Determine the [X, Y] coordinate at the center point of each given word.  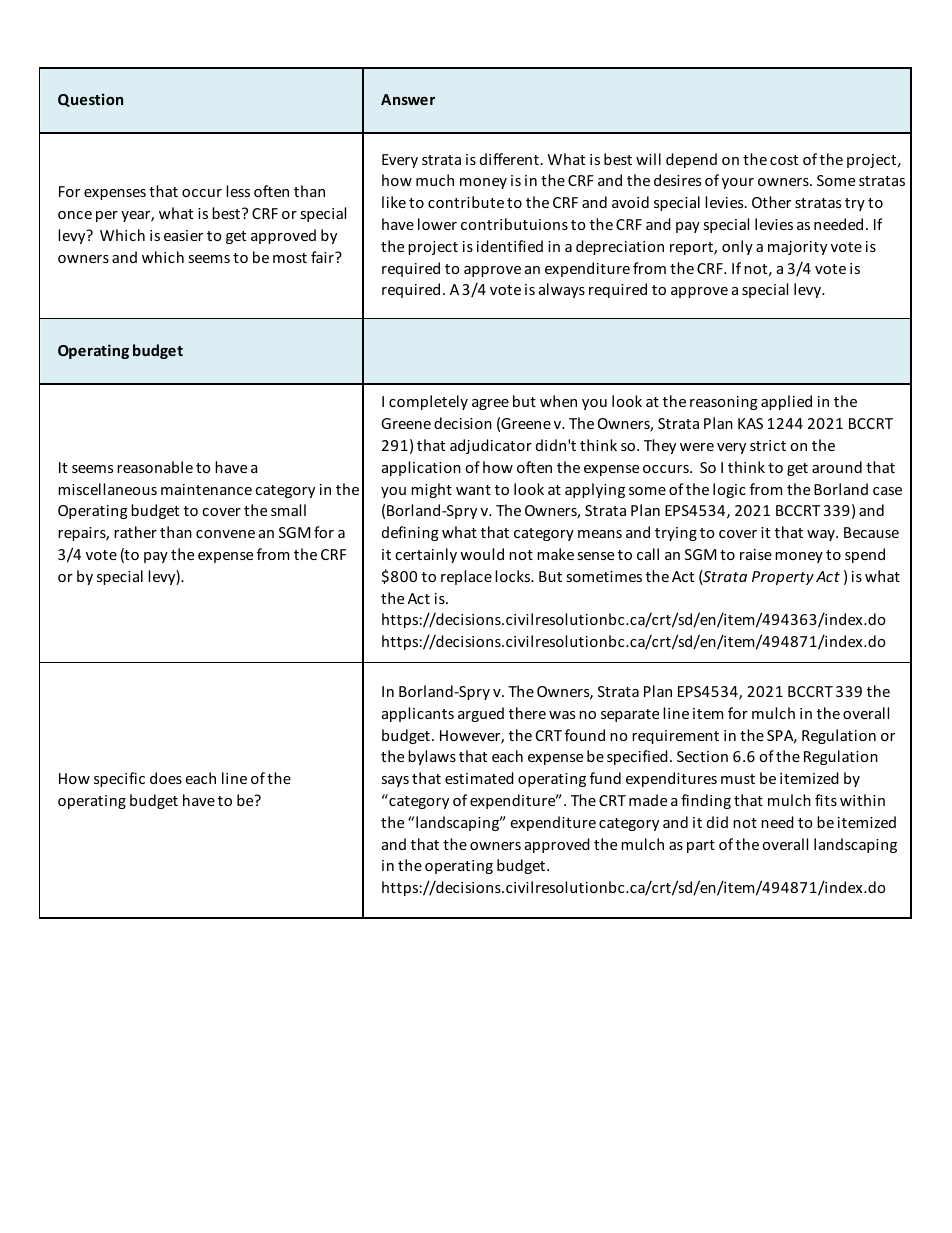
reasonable [155, 467]
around [837, 467]
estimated [479, 778]
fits [826, 800]
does [166, 778]
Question [90, 100]
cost [784, 160]
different [509, 159]
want [473, 490]
